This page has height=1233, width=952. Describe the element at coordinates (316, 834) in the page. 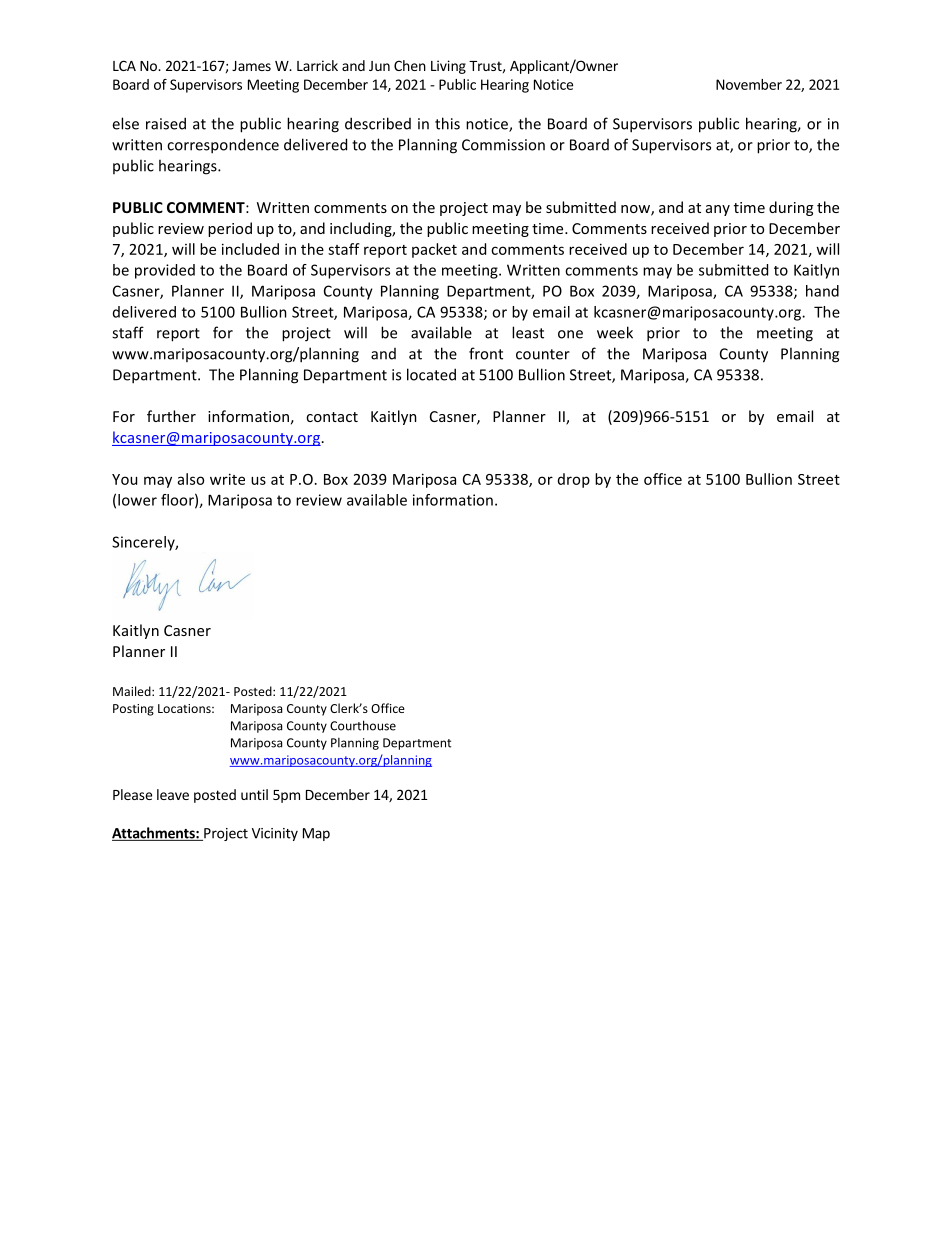

I see `Map` at that location.
